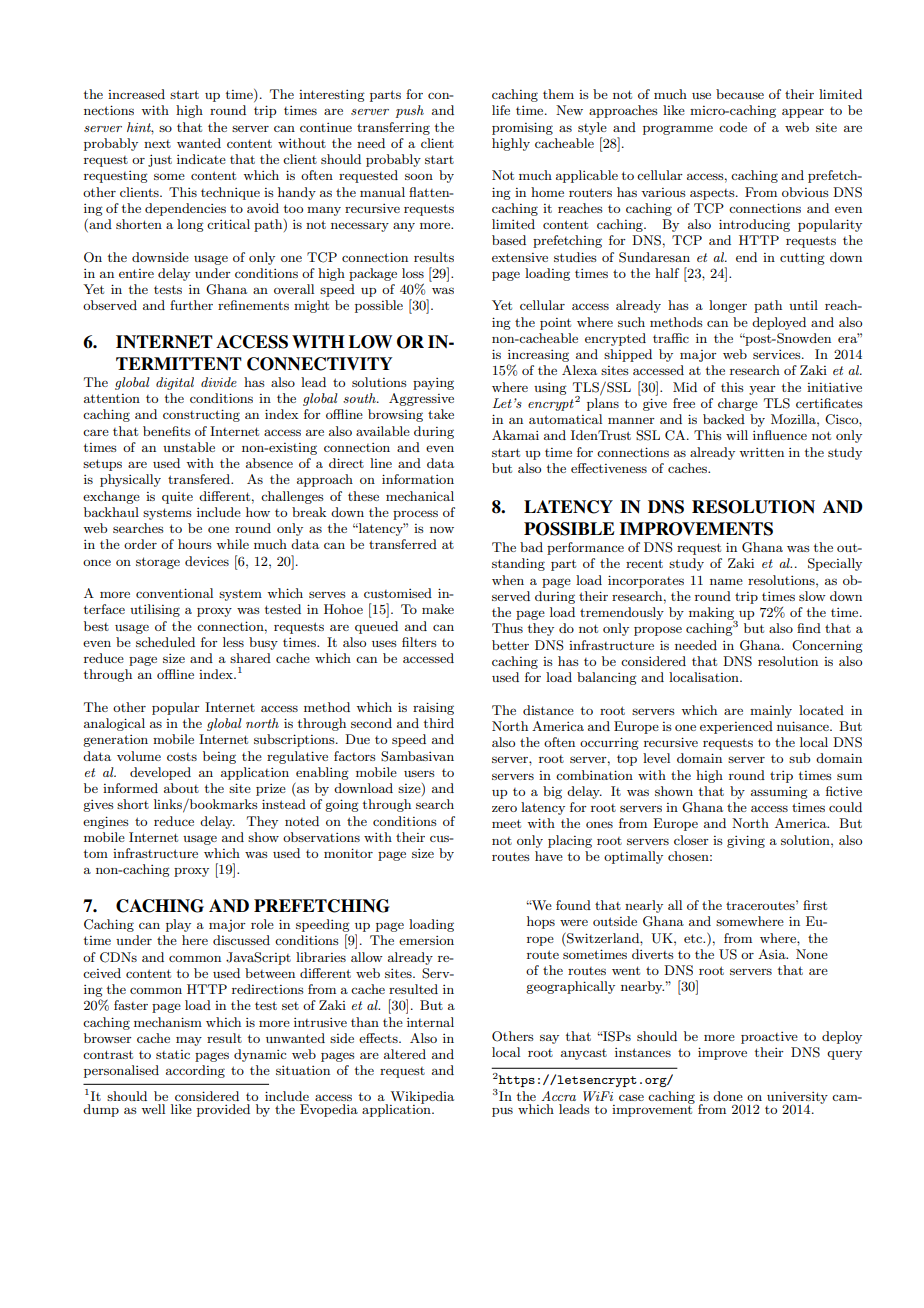  I want to click on name, so click(726, 581).
